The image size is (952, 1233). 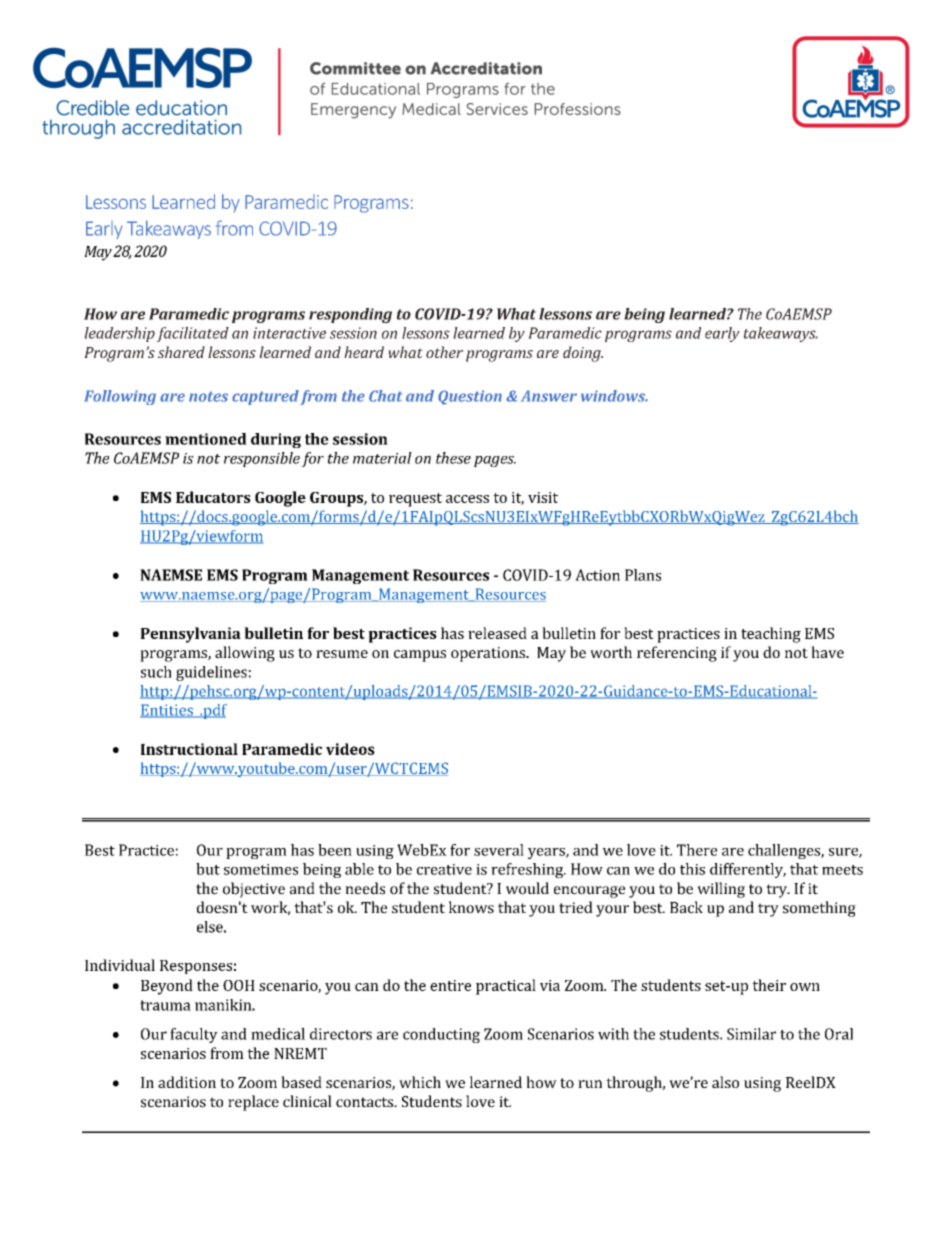 I want to click on guidelines, so click(x=211, y=673).
